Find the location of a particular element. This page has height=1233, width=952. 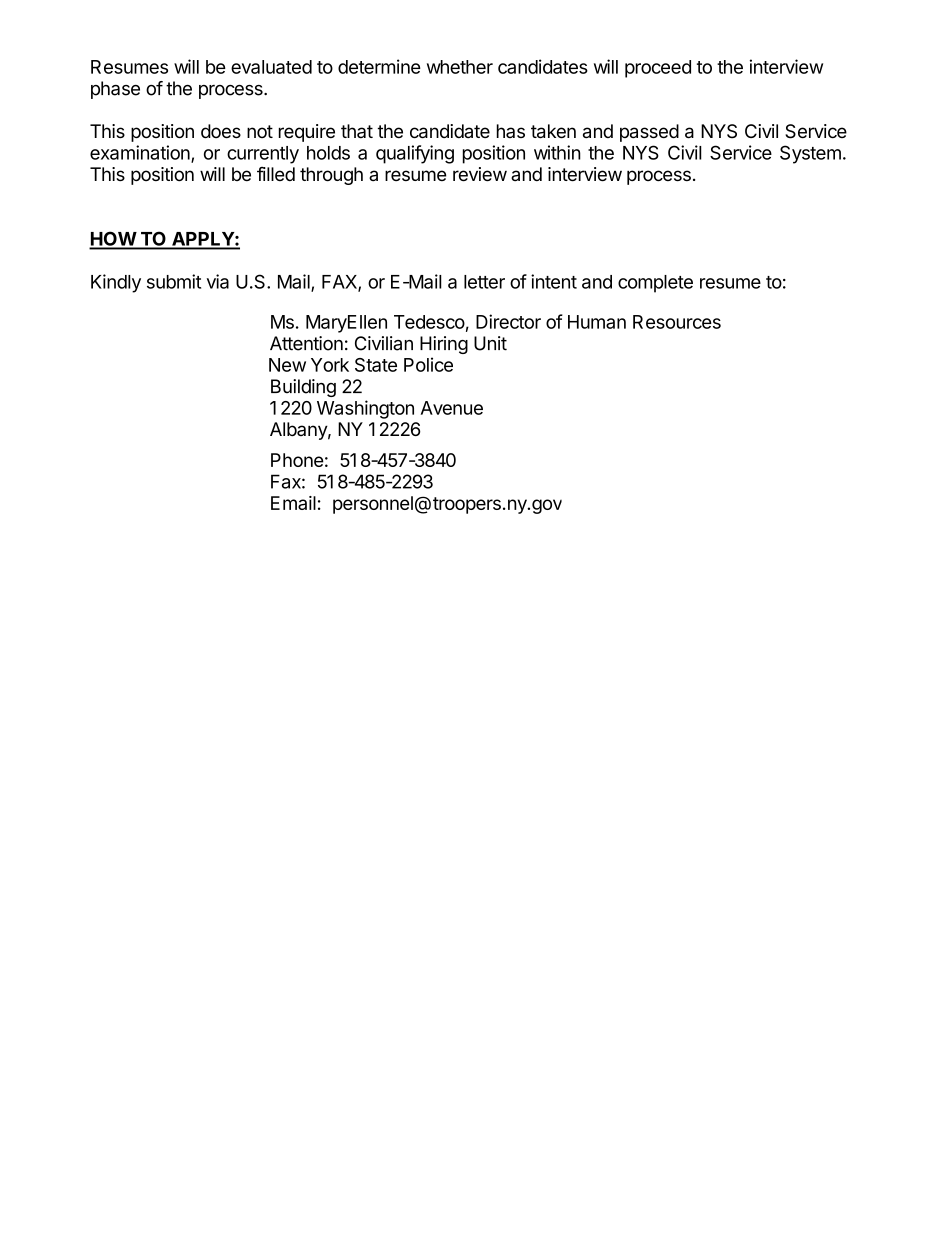

complete is located at coordinates (655, 284).
